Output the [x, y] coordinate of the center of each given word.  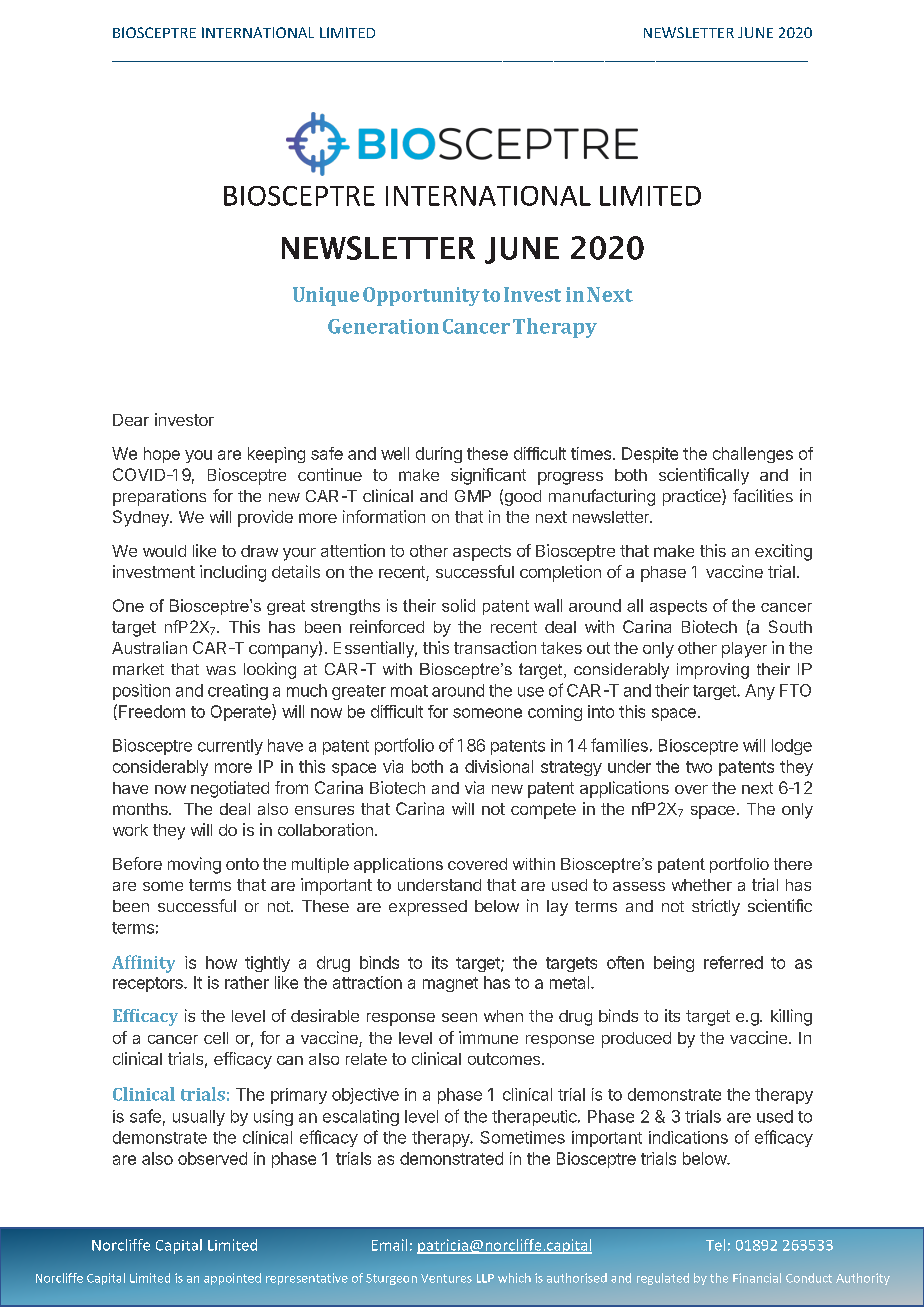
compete [543, 811]
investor [184, 419]
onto [242, 864]
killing [791, 1017]
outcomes [504, 1059]
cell [216, 1038]
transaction [495, 647]
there [793, 864]
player [744, 650]
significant [488, 476]
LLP [485, 1278]
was [221, 670]
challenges [753, 455]
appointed [232, 1279]
